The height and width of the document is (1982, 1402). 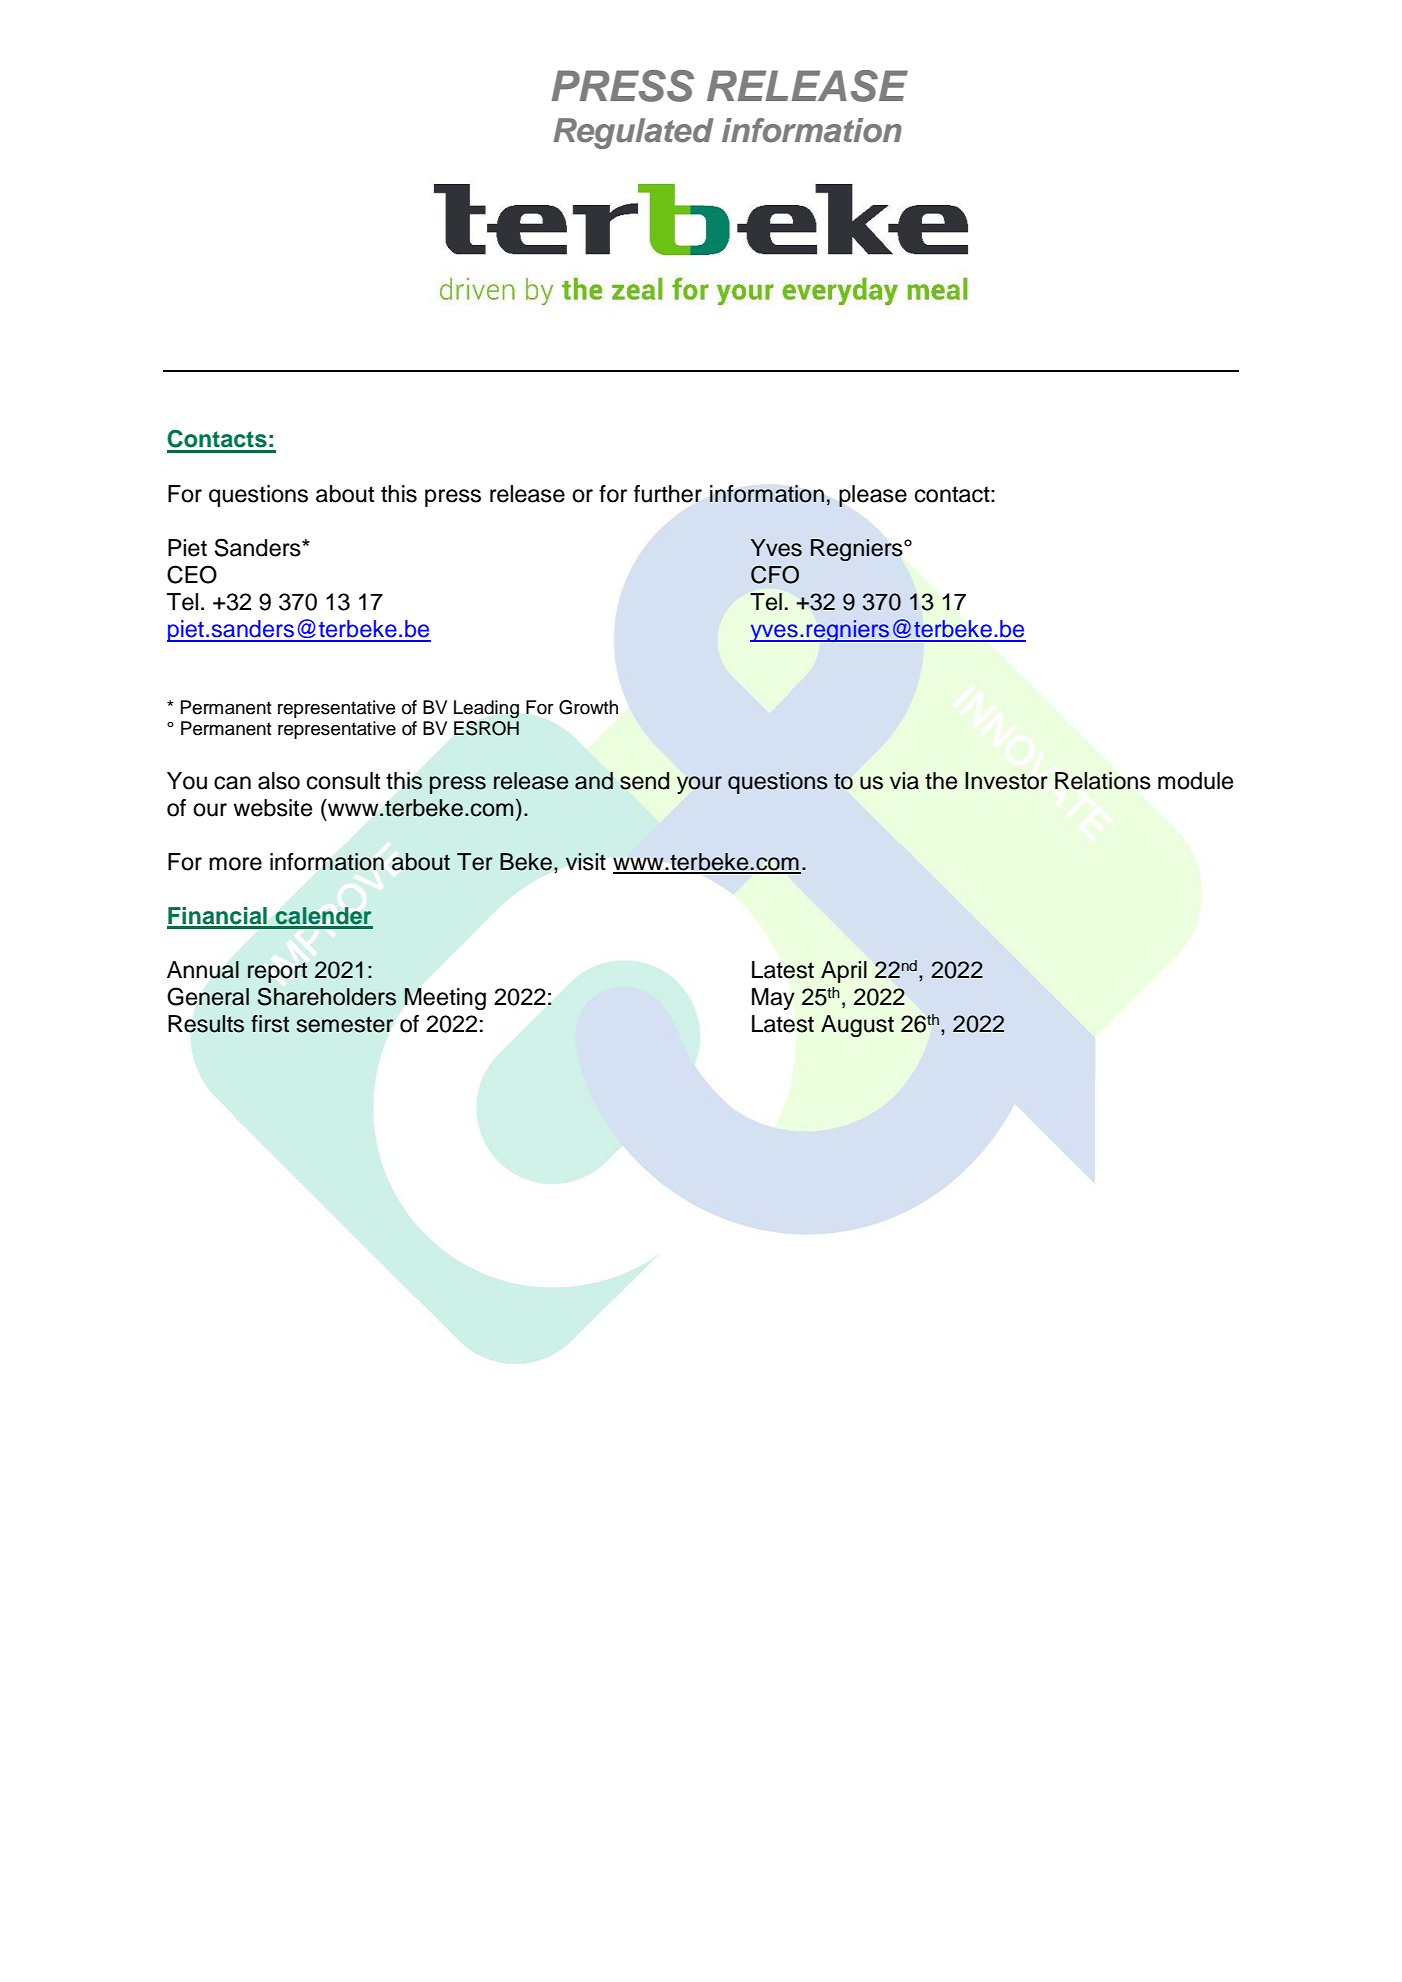 What do you see at coordinates (857, 1026) in the document?
I see `August` at bounding box center [857, 1026].
